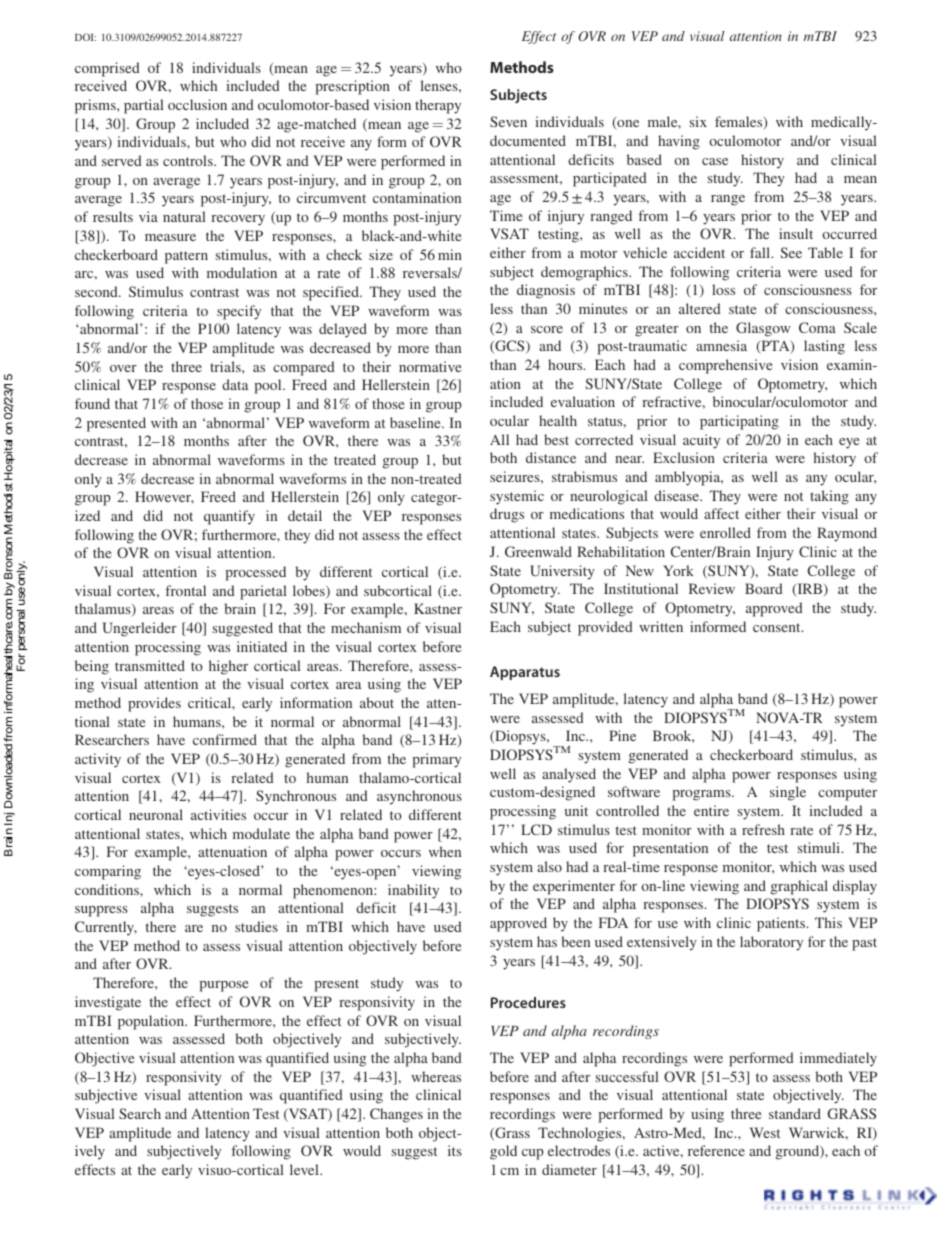 This screenshot has width=952, height=1233. I want to click on frontal, so click(186, 590).
